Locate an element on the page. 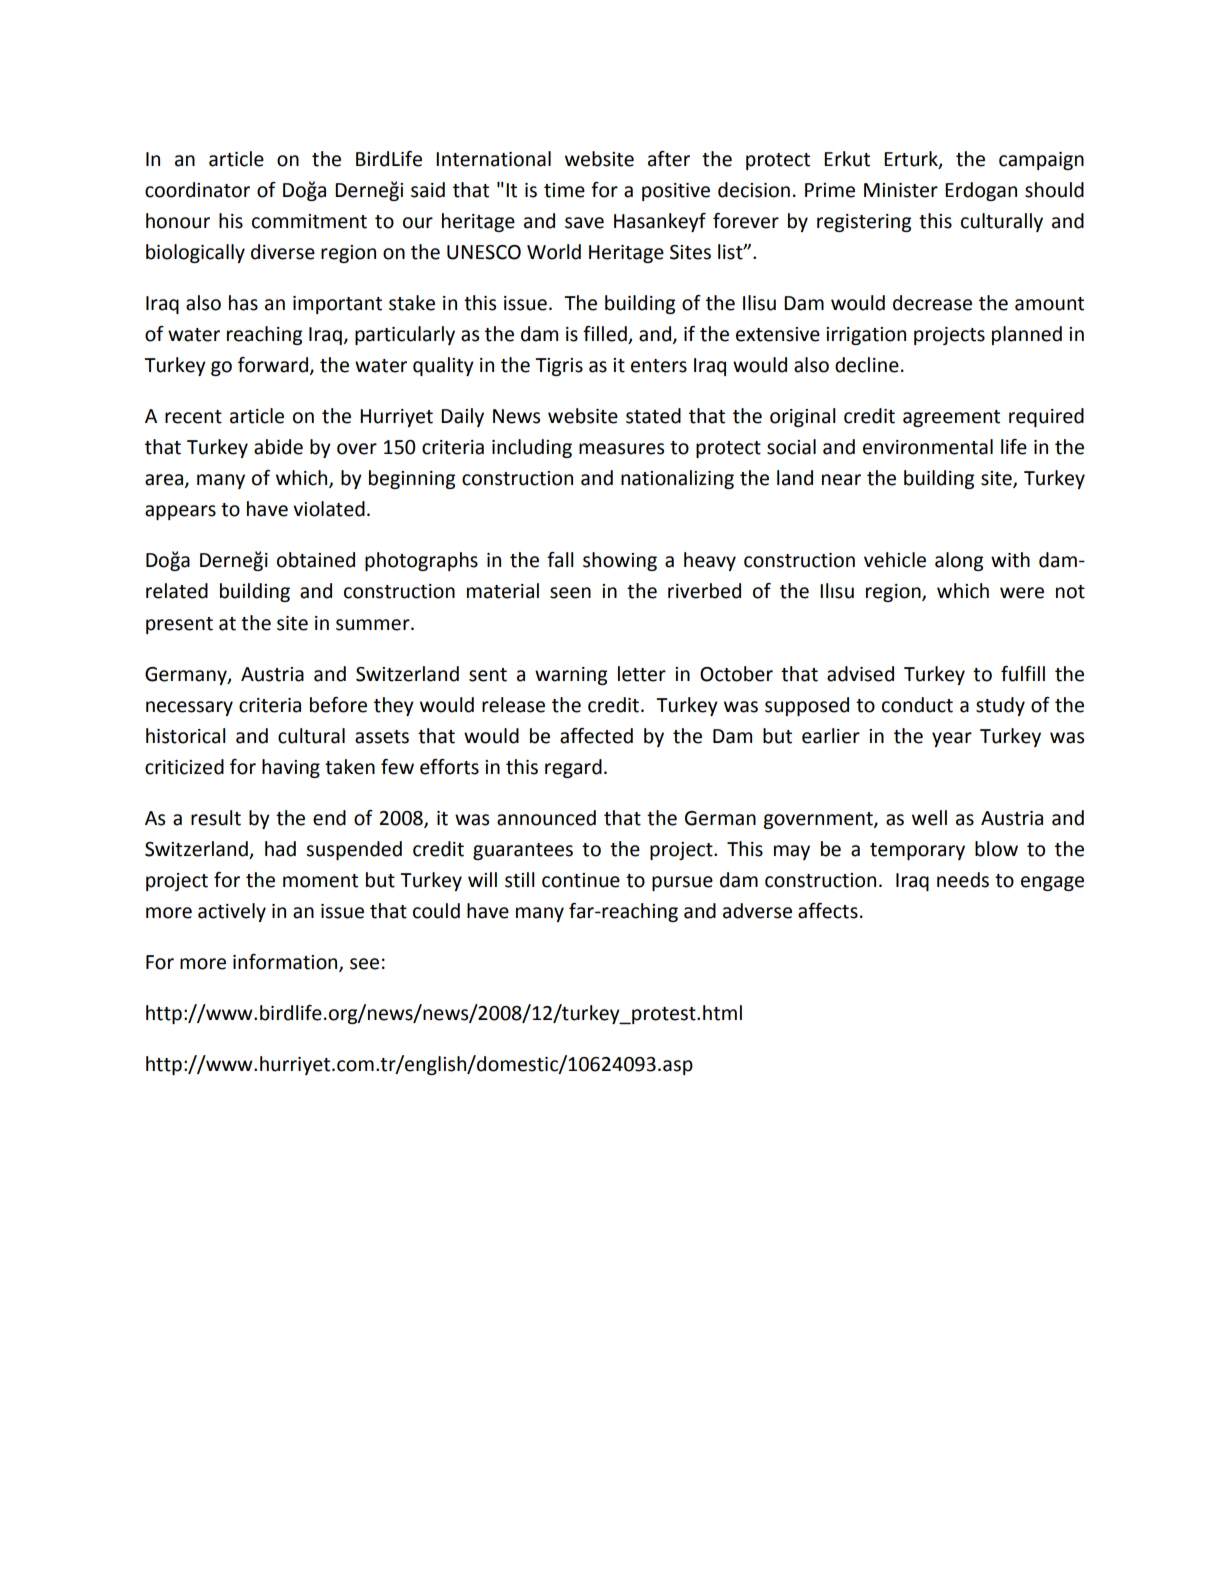 Image resolution: width=1230 pixels, height=1592 pixels. affected is located at coordinates (596, 736).
